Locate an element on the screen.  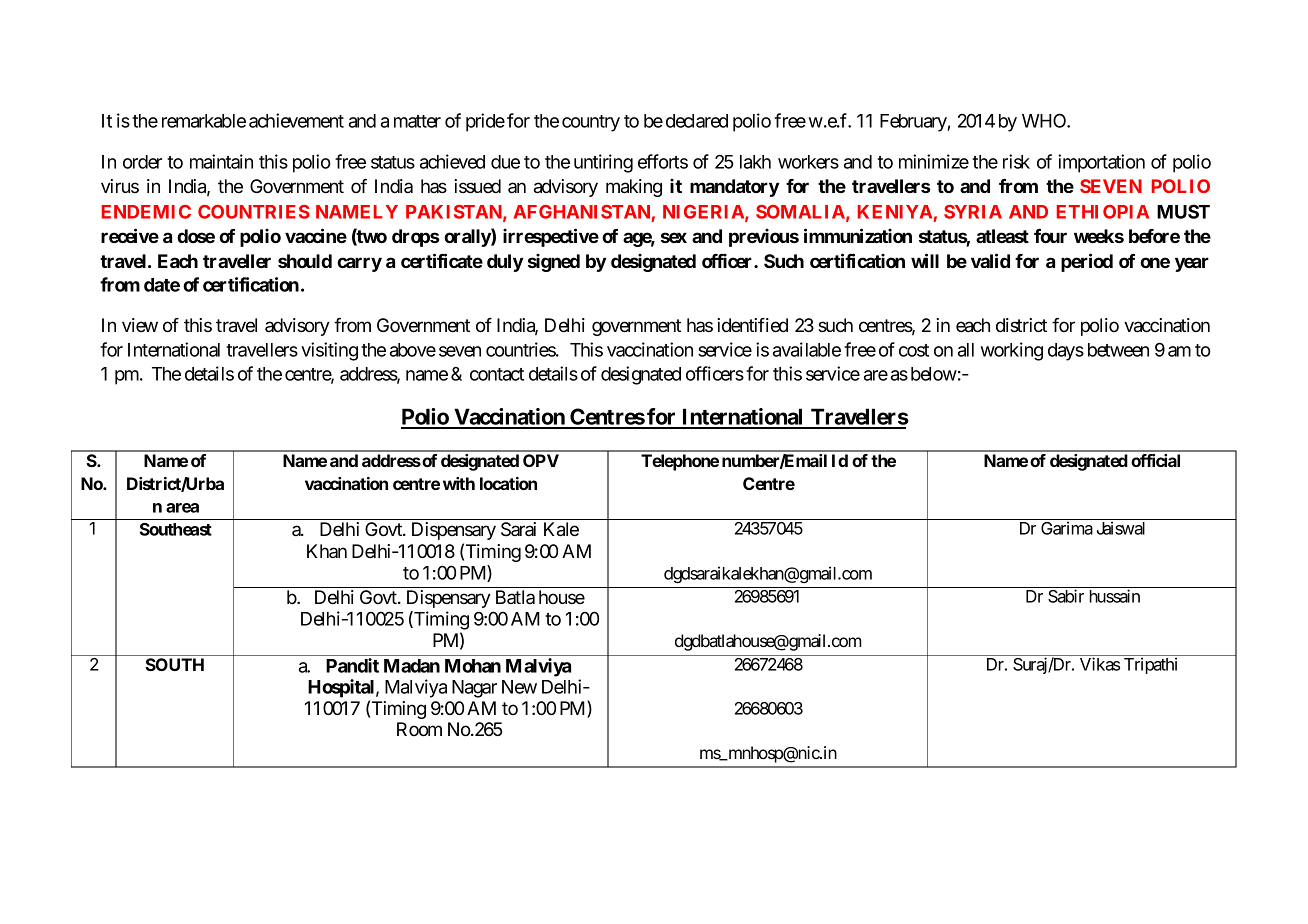
achievement is located at coordinates (296, 120).
